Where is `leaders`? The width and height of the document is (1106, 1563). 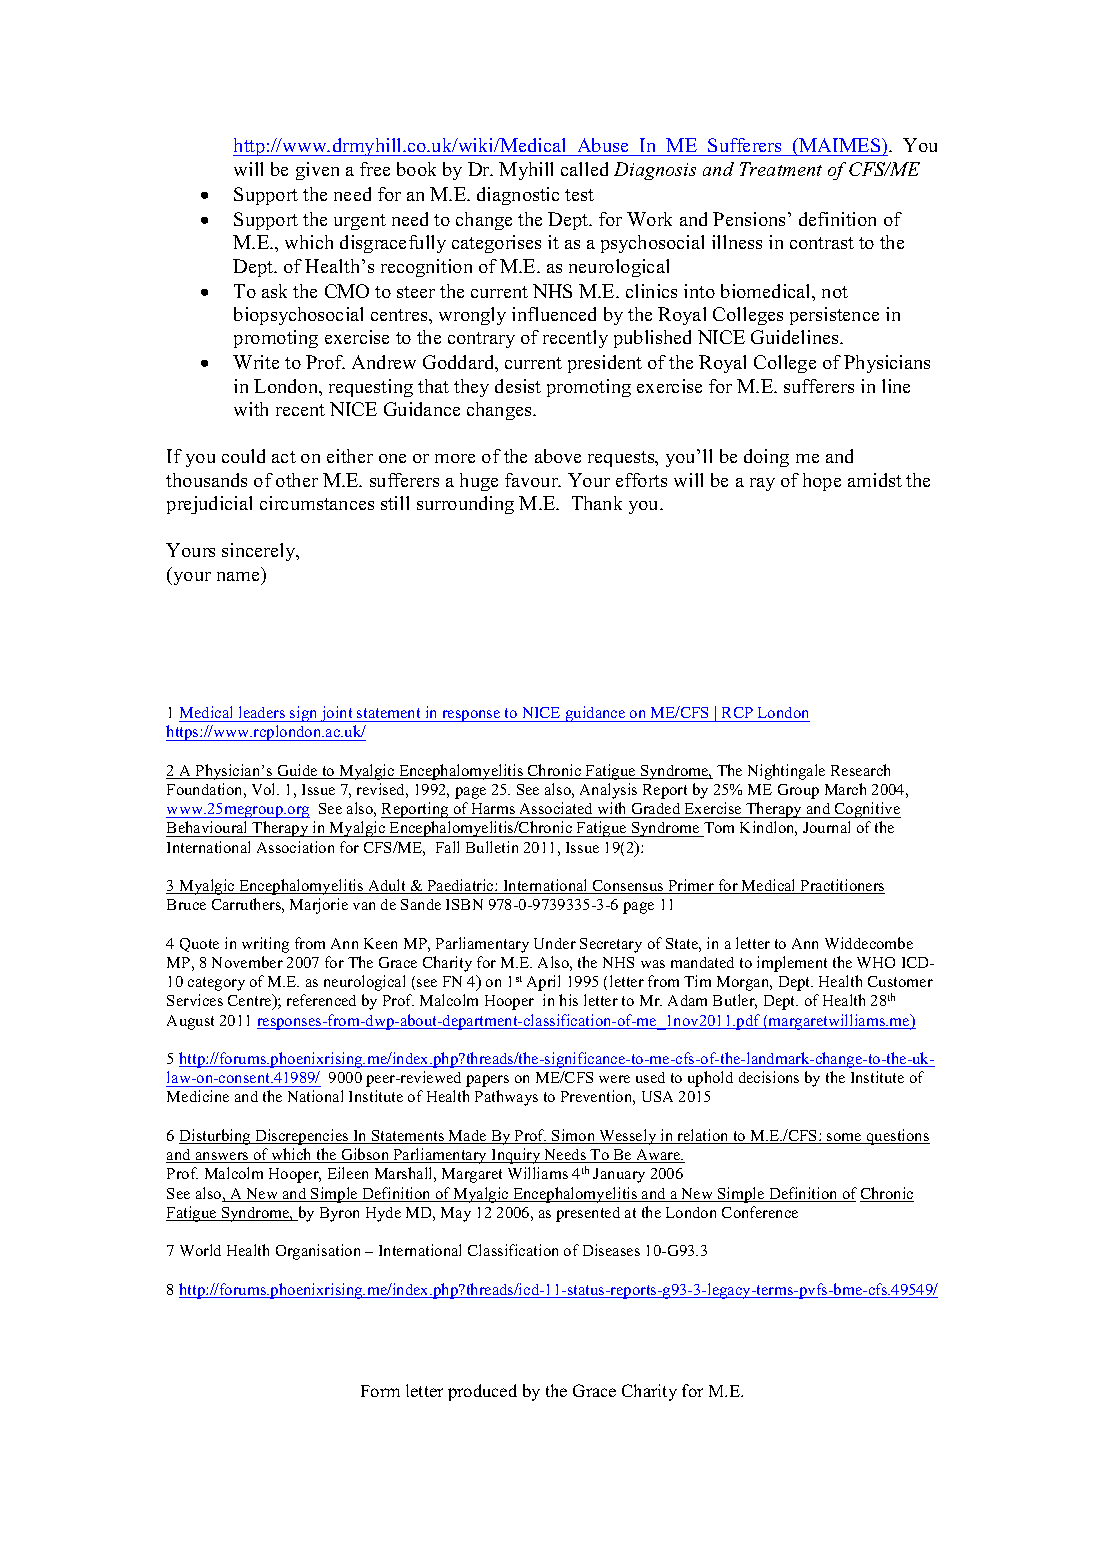
leaders is located at coordinates (262, 712).
